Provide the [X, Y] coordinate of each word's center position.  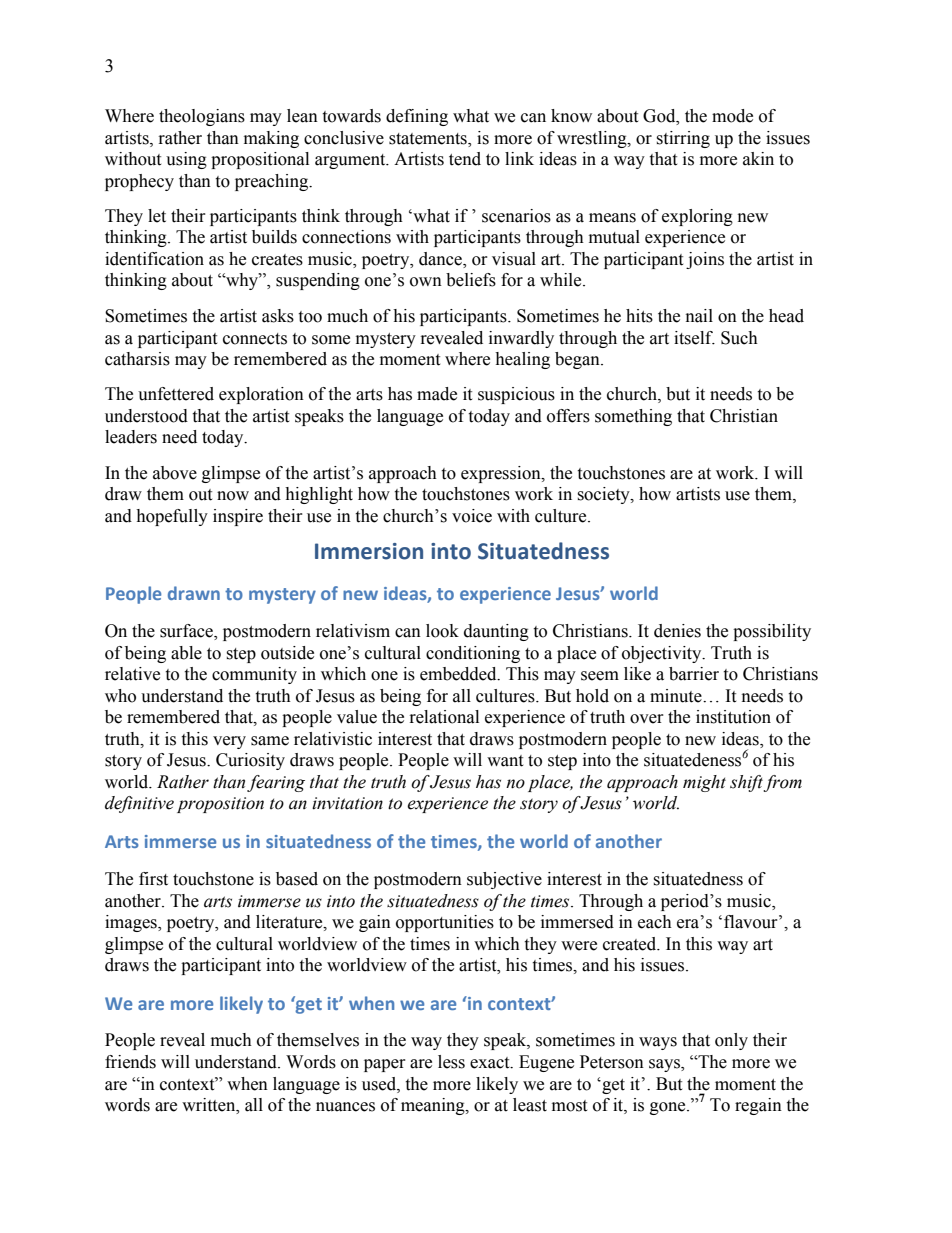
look [442, 631]
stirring [683, 139]
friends [130, 1062]
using [186, 160]
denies [677, 631]
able [186, 653]
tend [465, 159]
